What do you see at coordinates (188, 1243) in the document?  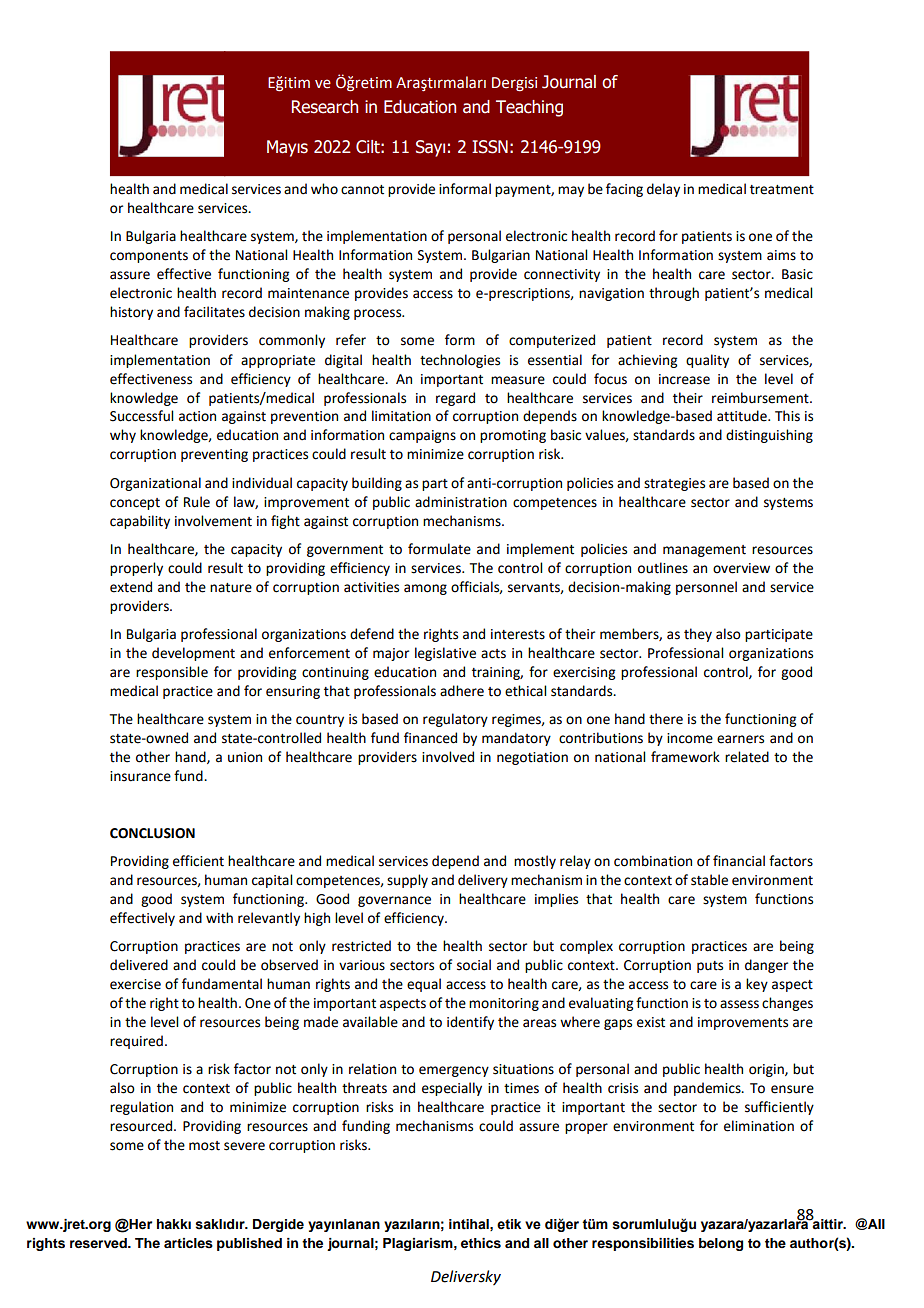 I see `articles` at bounding box center [188, 1243].
